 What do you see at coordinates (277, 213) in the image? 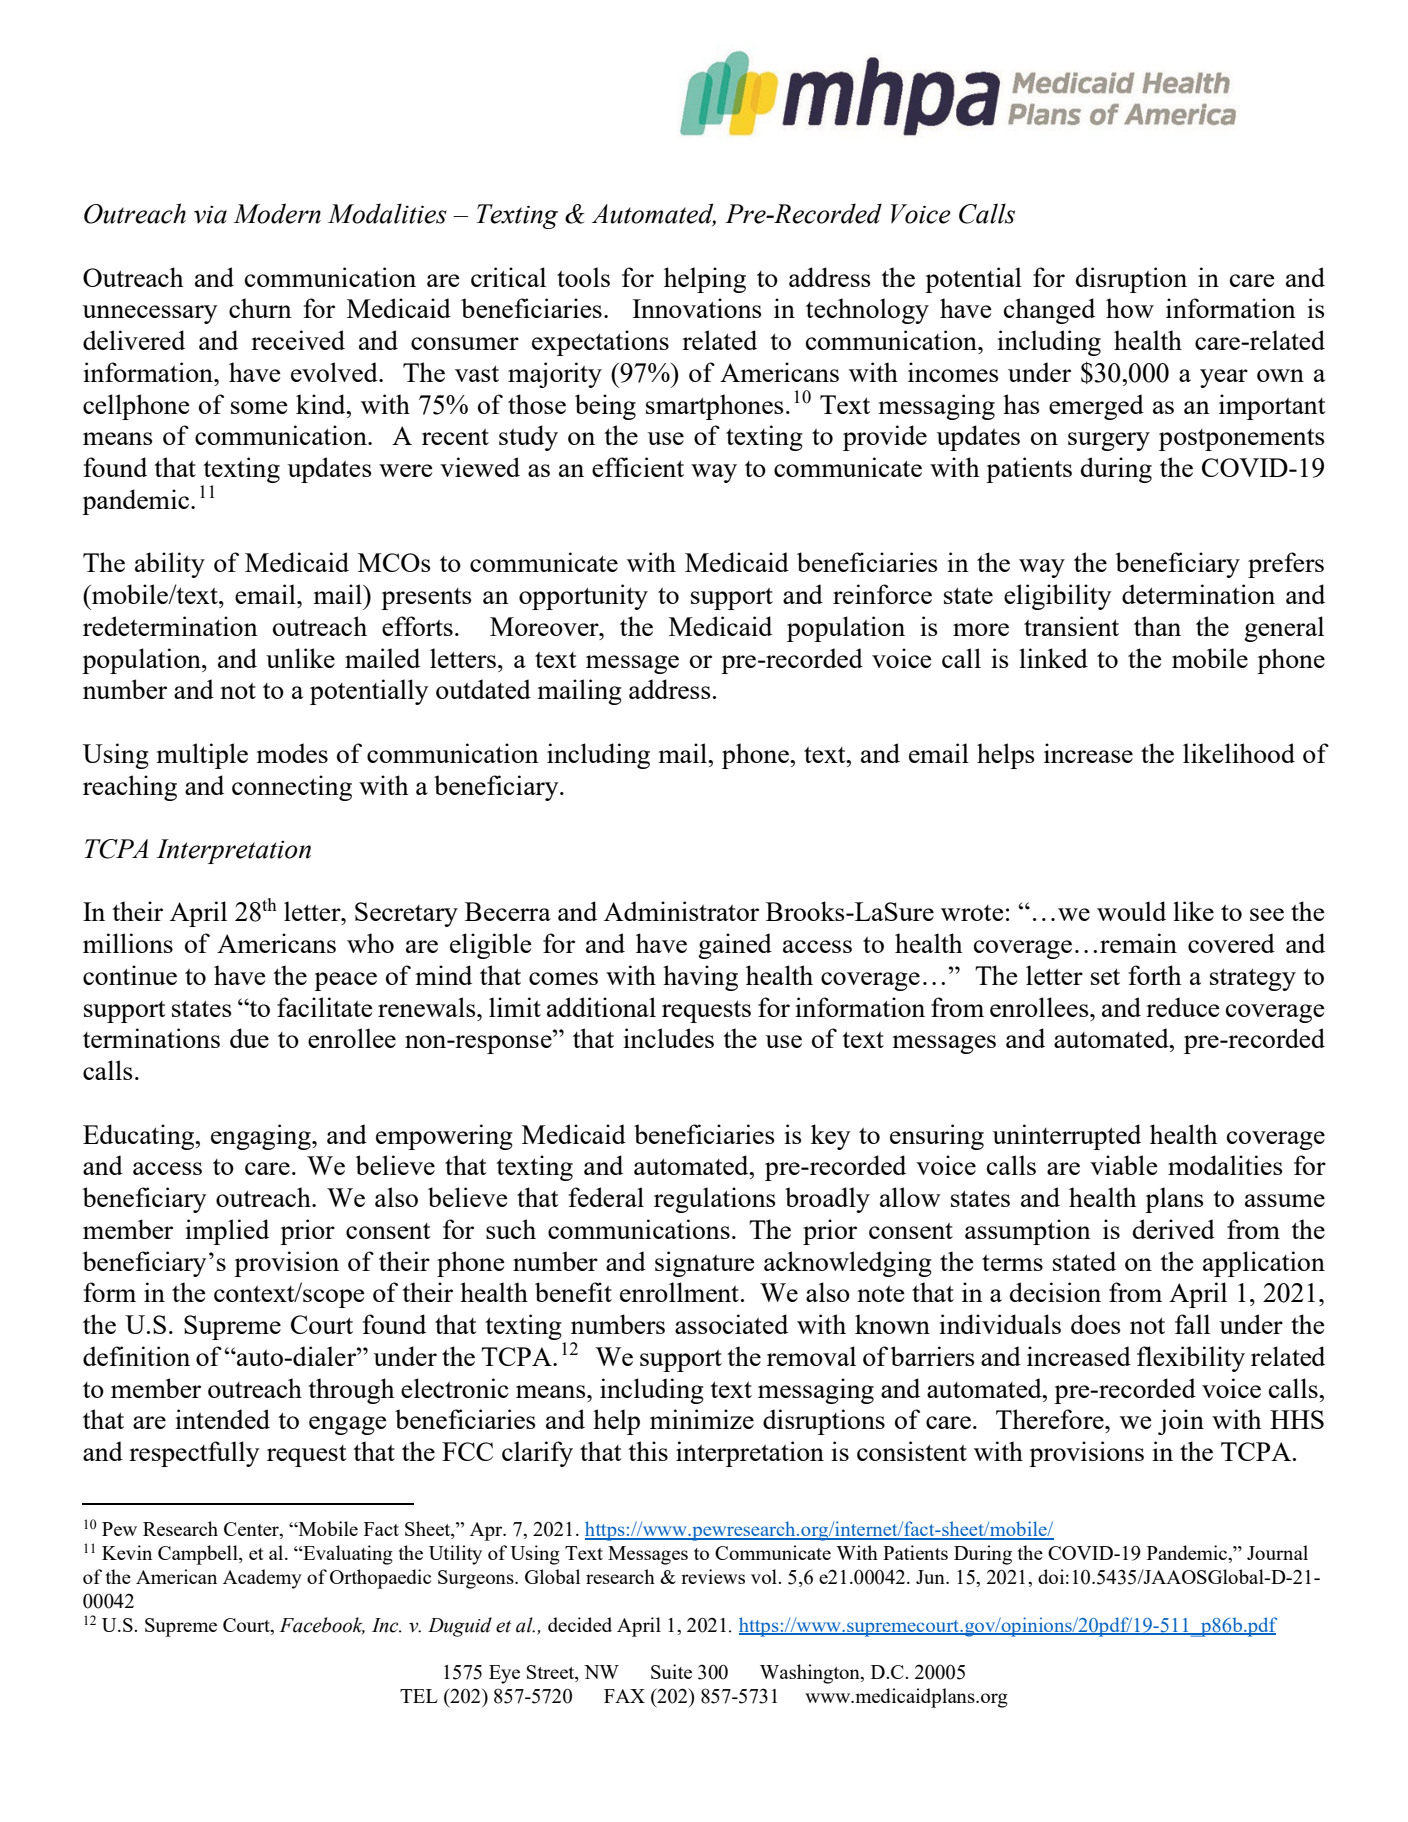
I see `Modern` at bounding box center [277, 213].
